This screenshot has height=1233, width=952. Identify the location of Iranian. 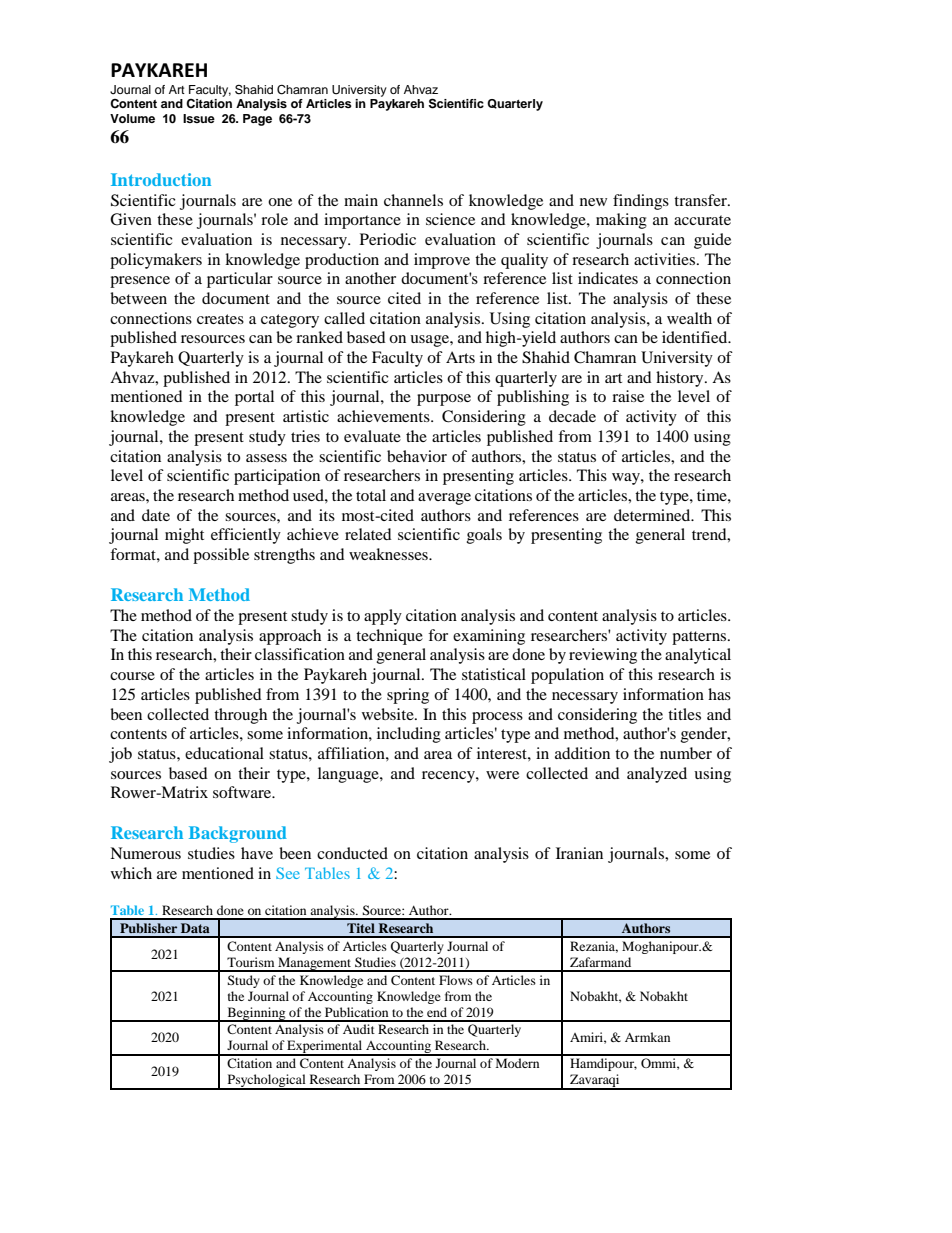
(579, 853).
